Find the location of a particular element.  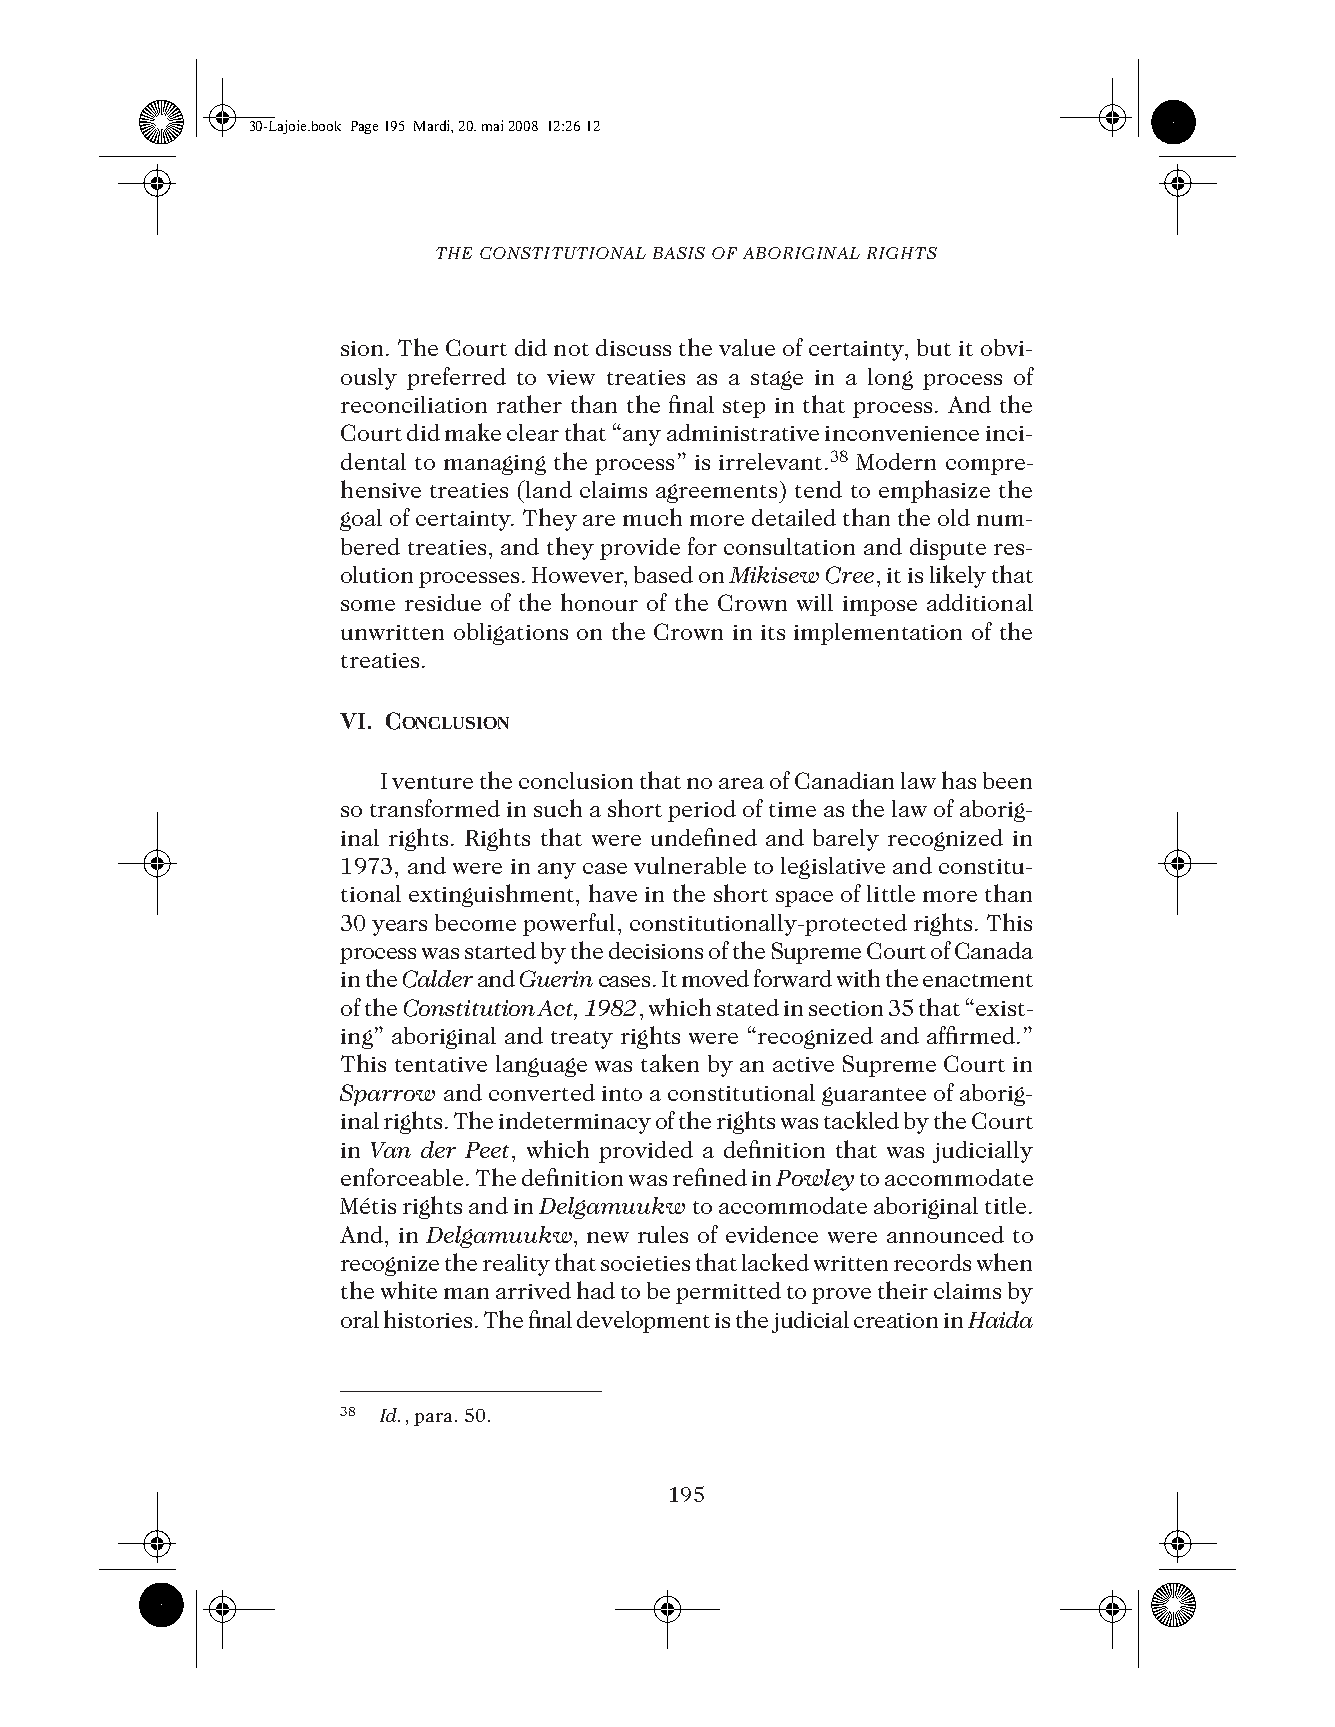

creation is located at coordinates (896, 1320).
